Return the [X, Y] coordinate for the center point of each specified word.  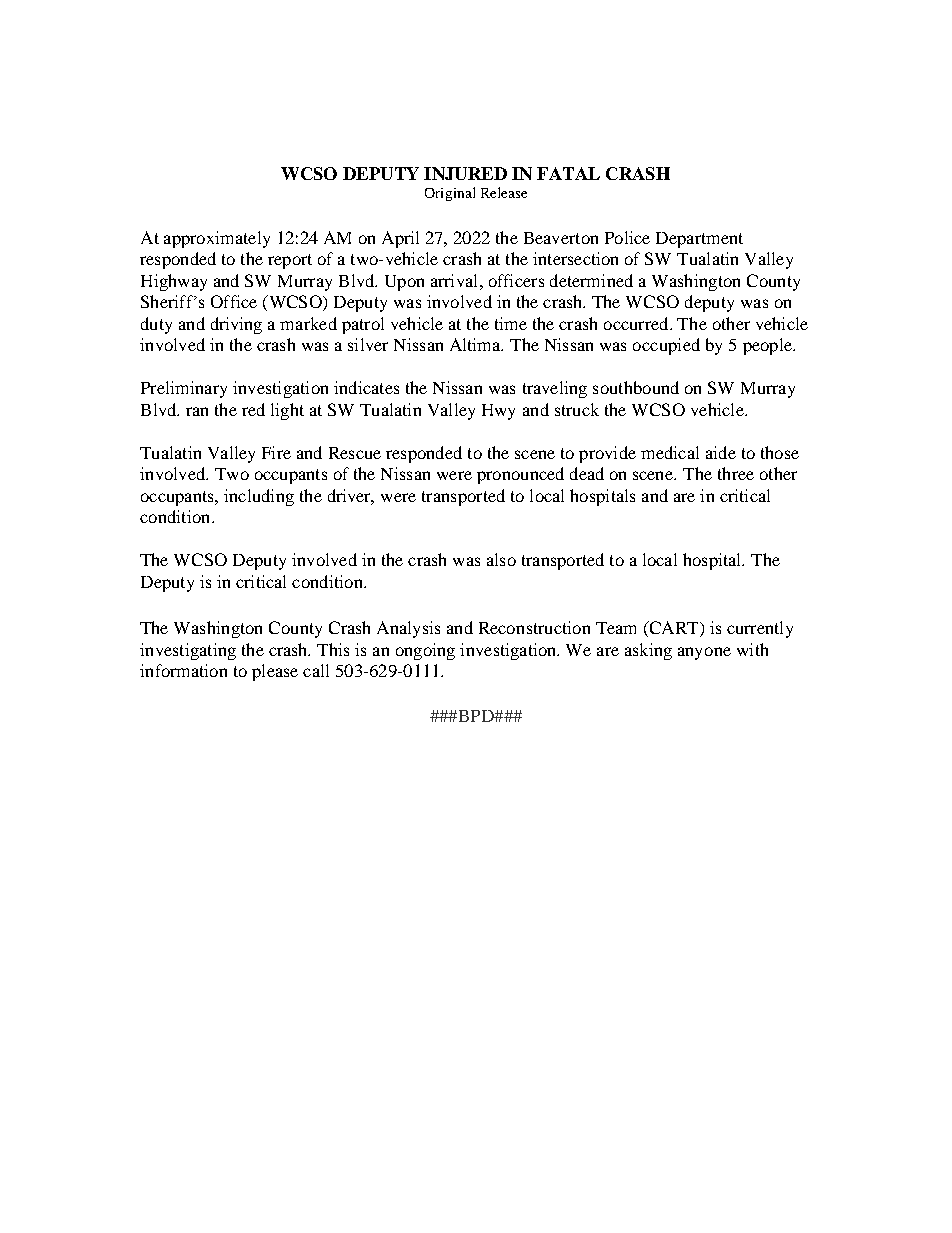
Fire [276, 452]
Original [450, 194]
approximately [217, 239]
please [275, 672]
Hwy [498, 412]
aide [721, 452]
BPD [476, 716]
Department [699, 240]
